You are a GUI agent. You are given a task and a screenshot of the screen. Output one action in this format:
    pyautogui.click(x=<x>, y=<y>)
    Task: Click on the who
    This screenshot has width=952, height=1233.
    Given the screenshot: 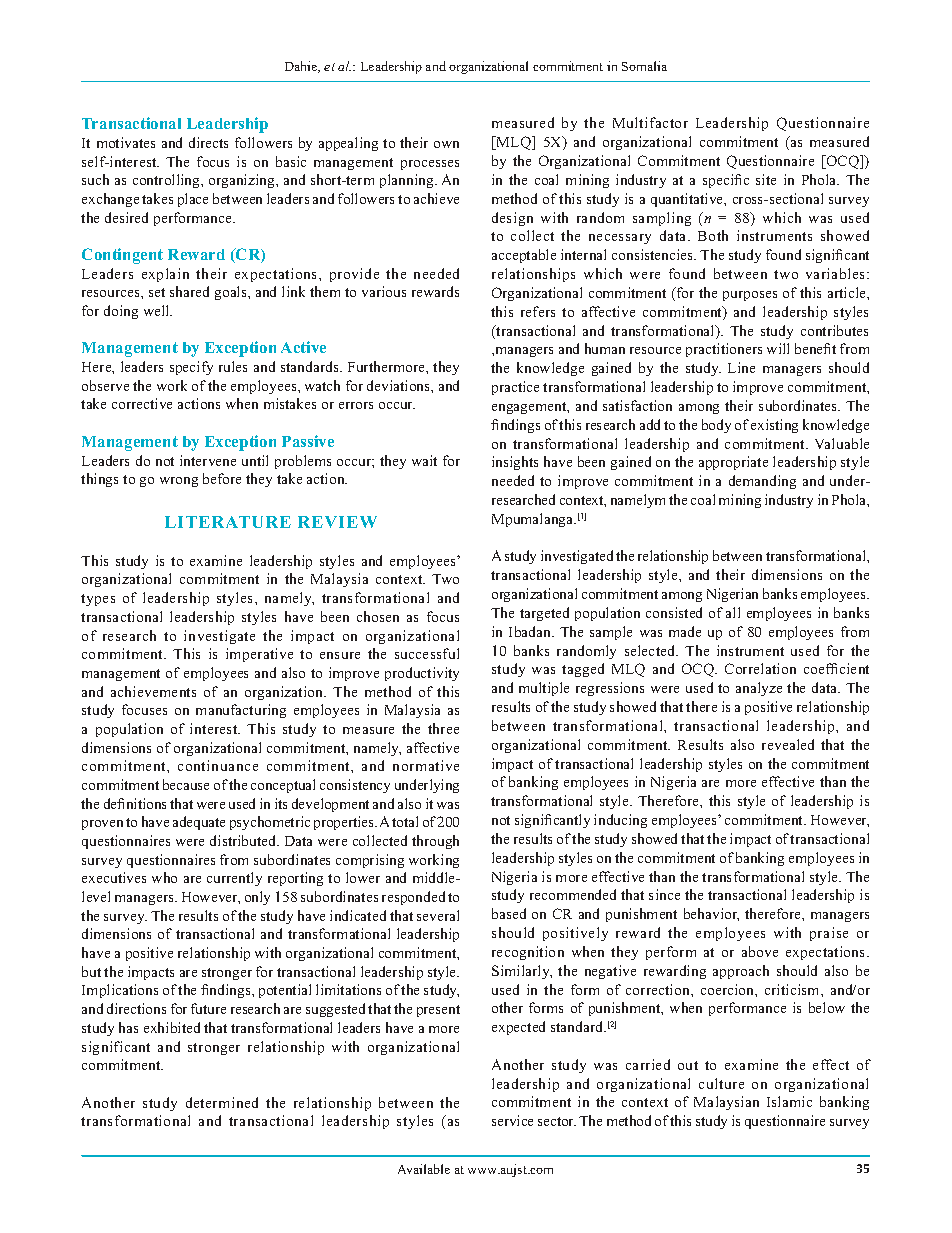 What is the action you would take?
    pyautogui.click(x=164, y=877)
